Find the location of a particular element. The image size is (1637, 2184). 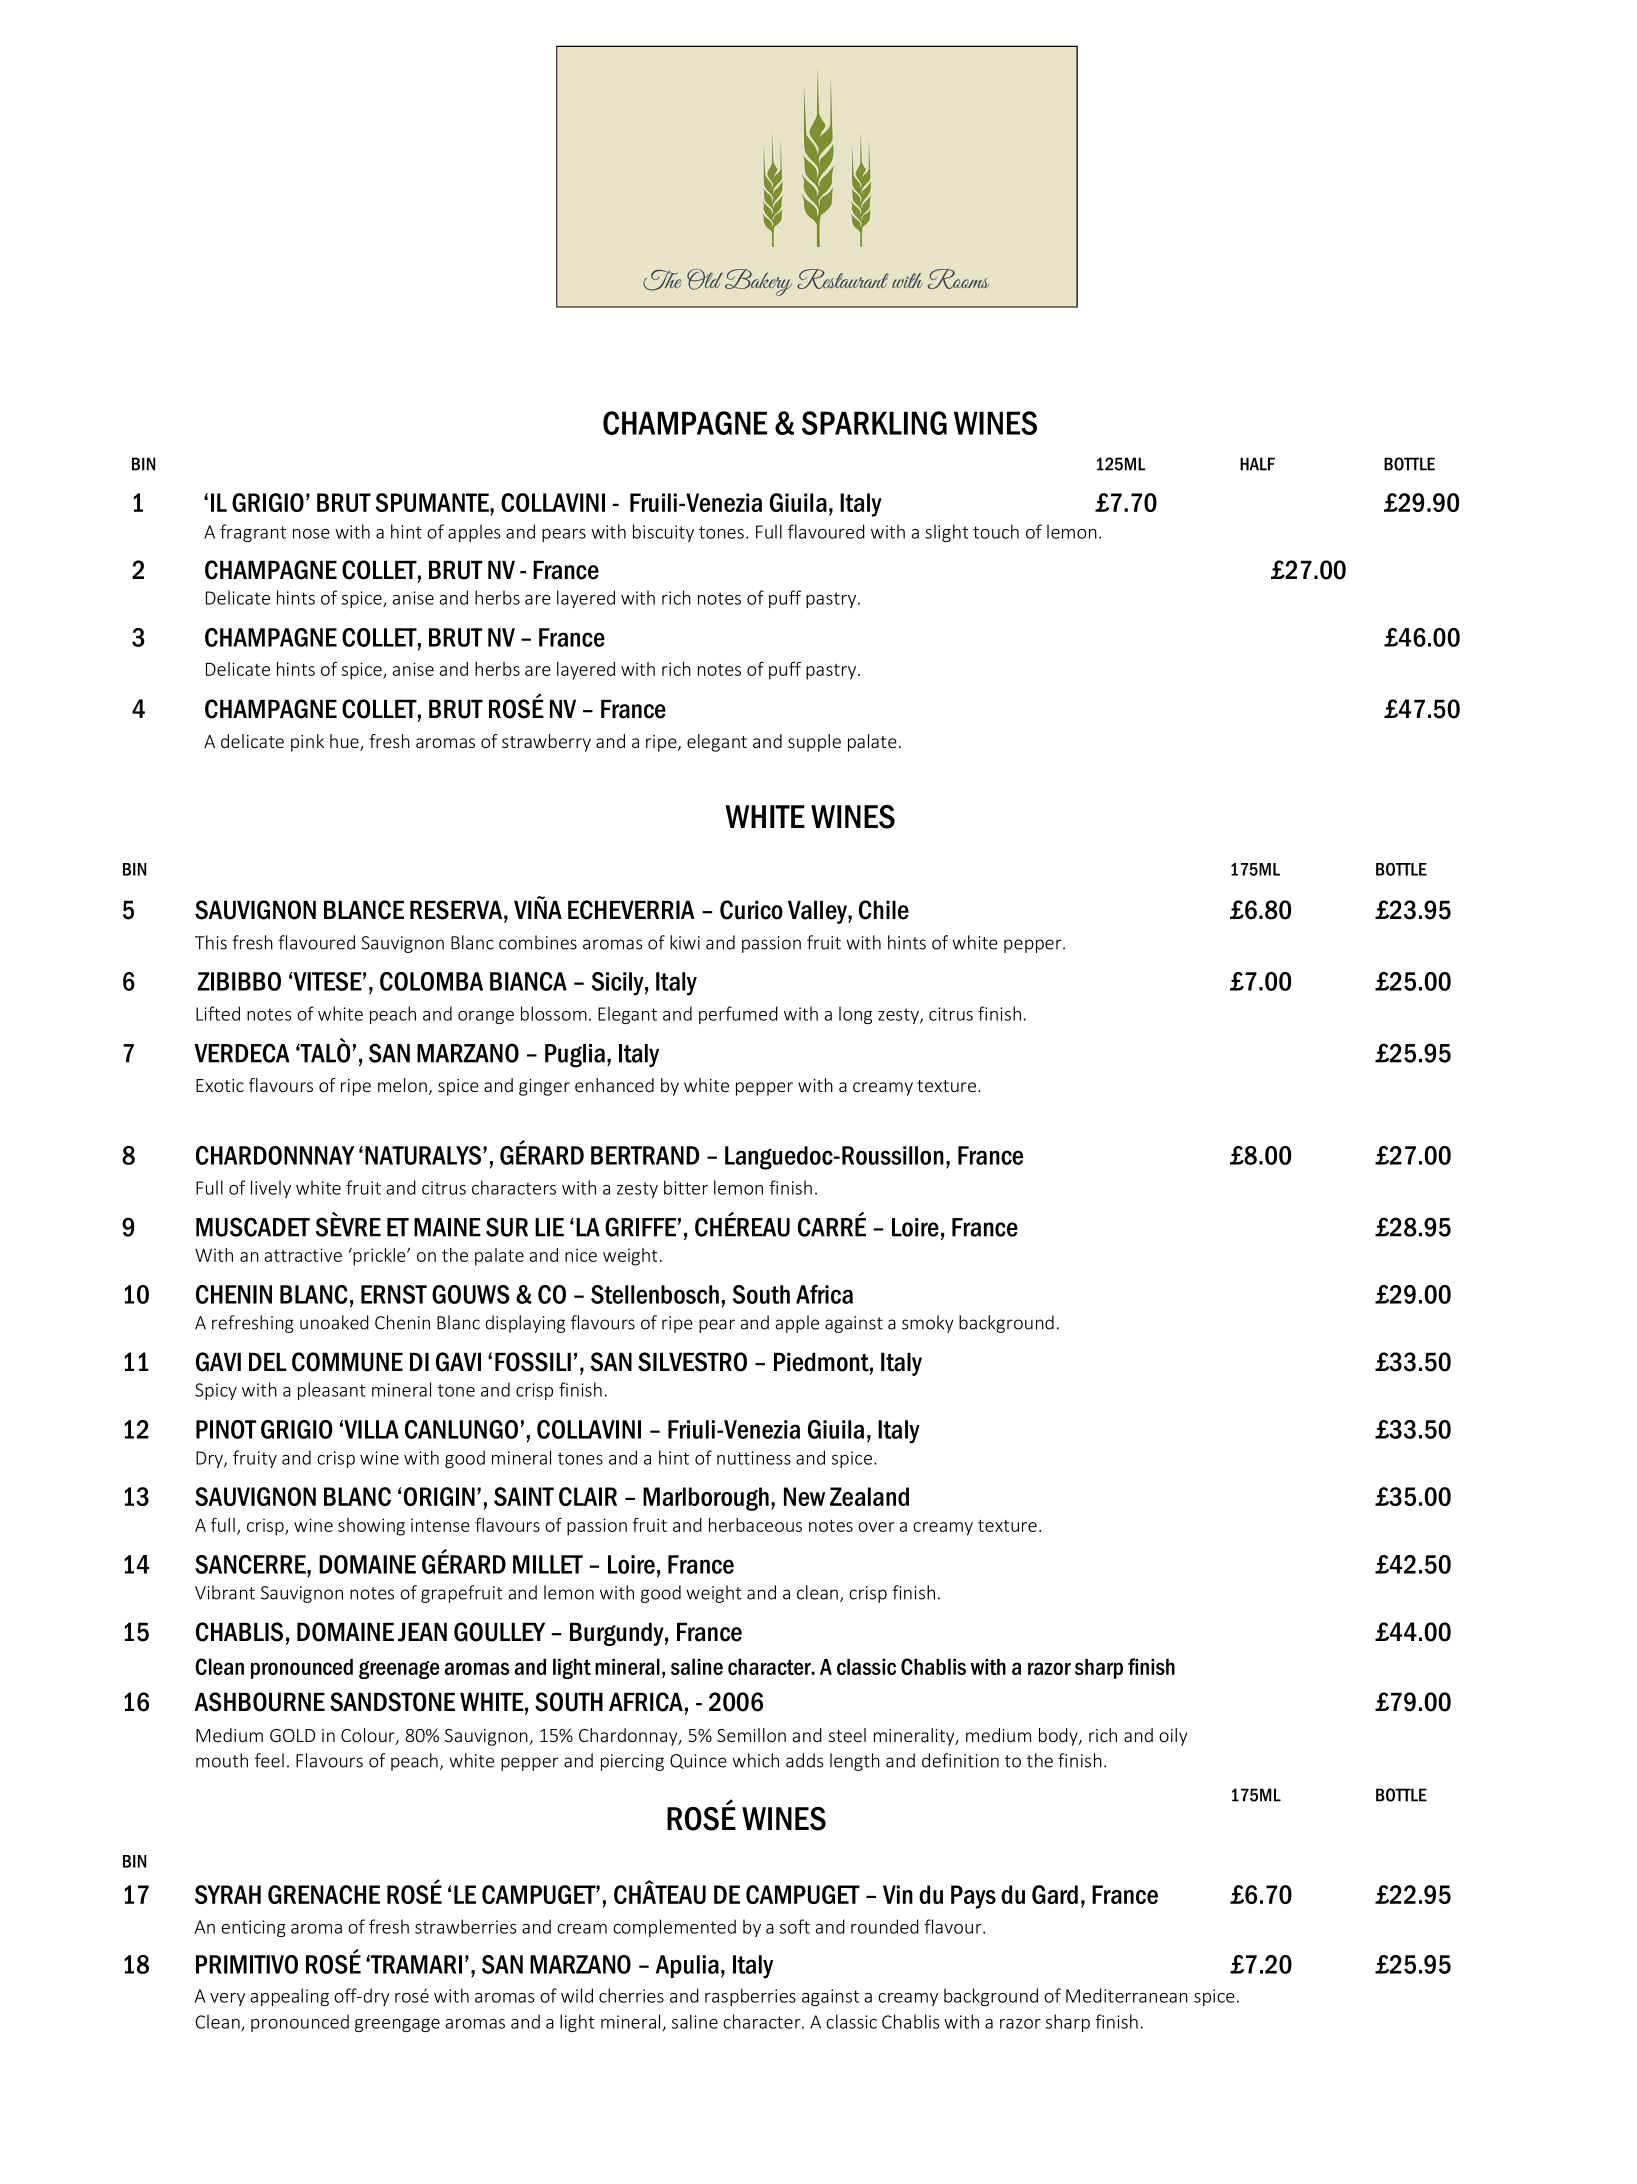

showing is located at coordinates (371, 1527).
